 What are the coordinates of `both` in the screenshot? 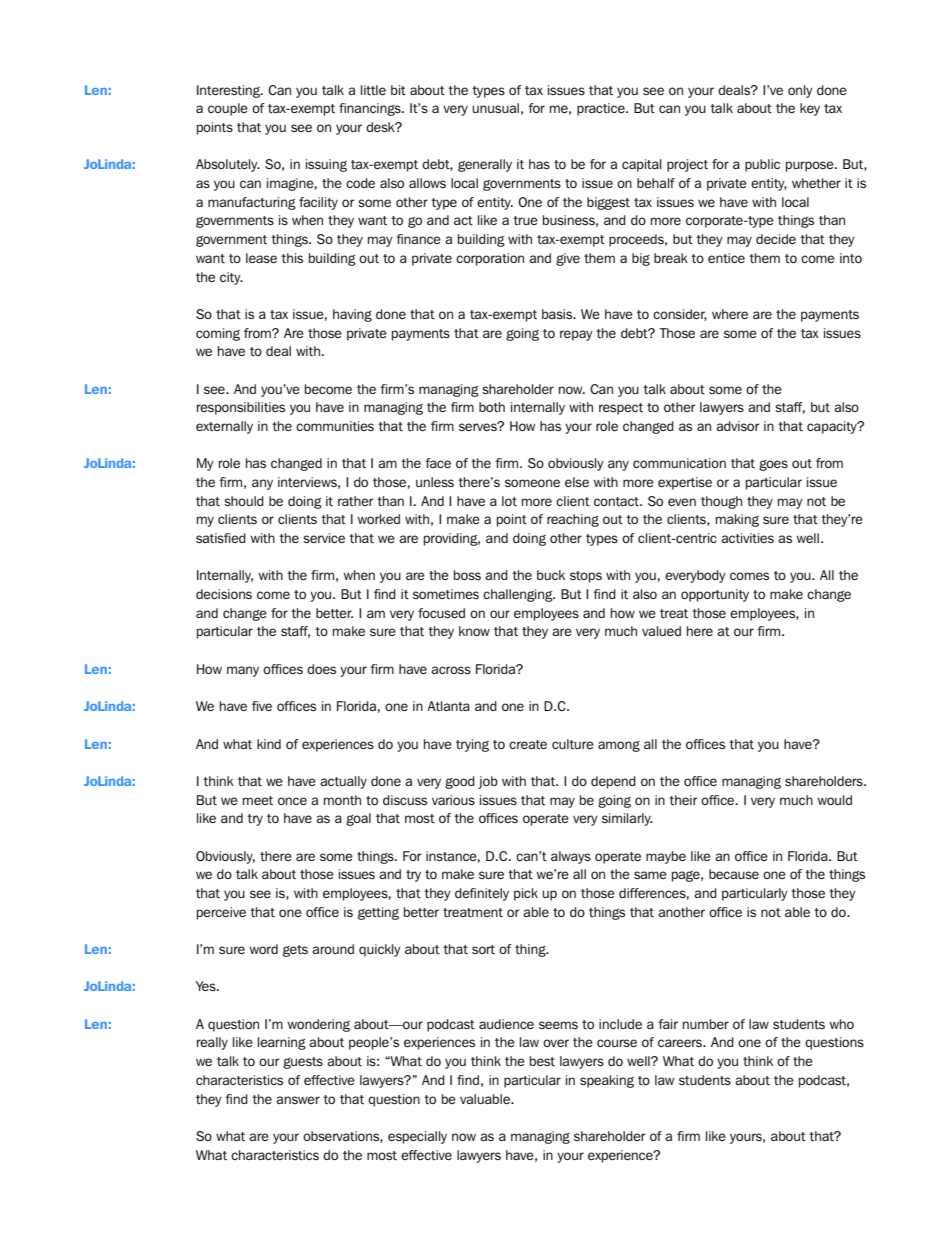 It's located at (492, 407).
